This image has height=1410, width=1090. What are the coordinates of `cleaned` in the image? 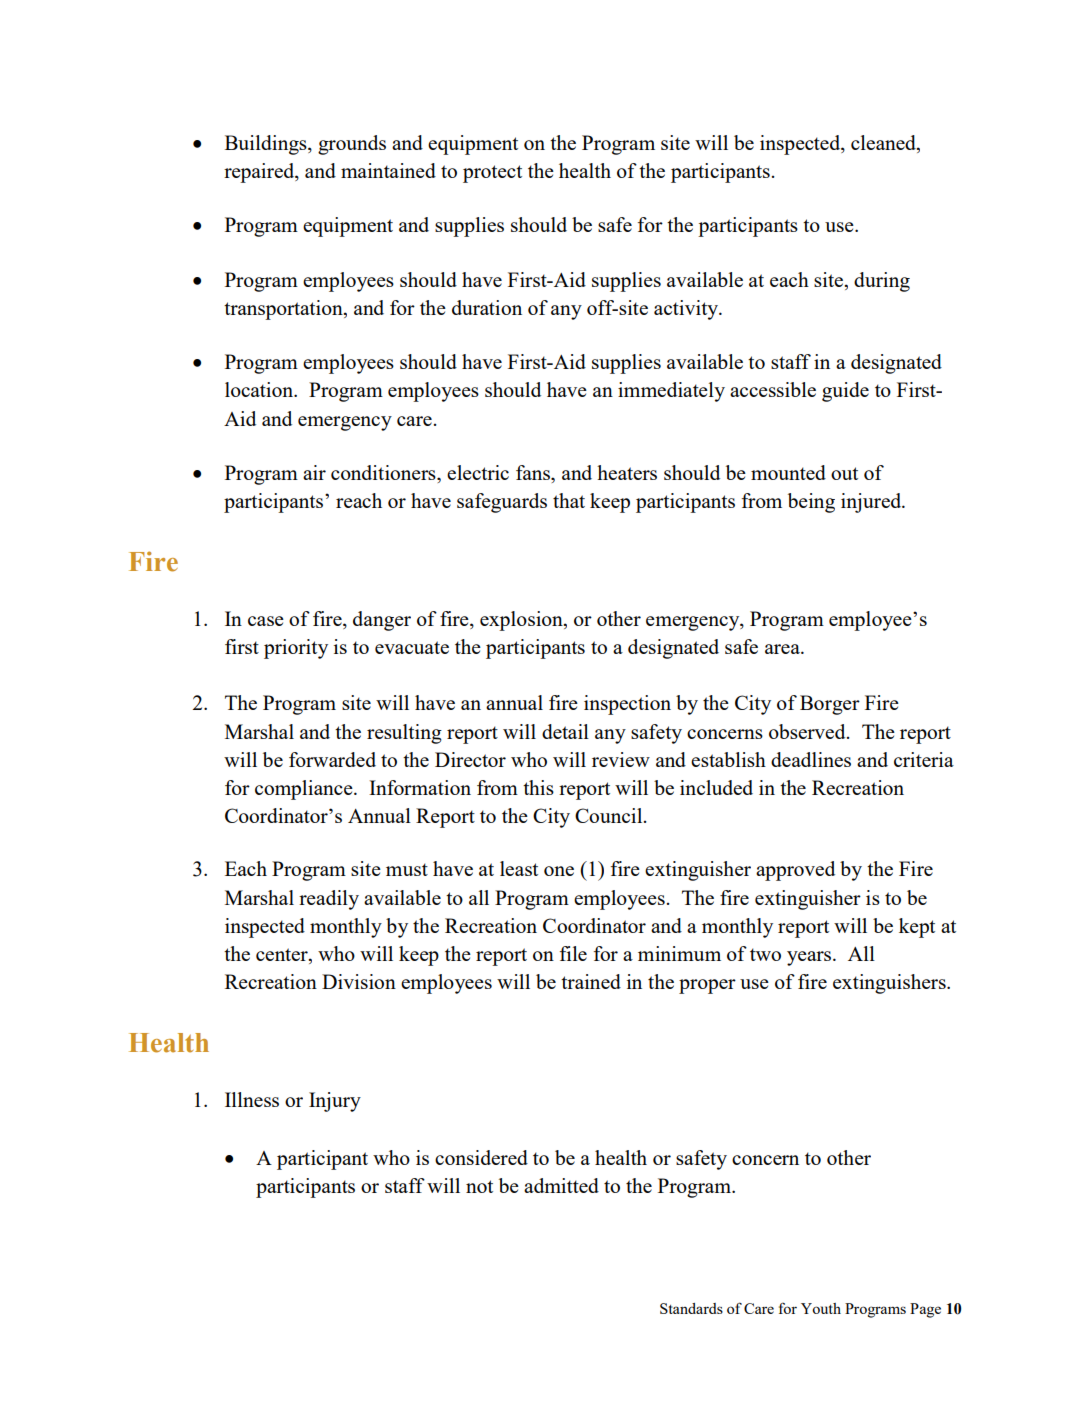 It's located at (884, 144).
